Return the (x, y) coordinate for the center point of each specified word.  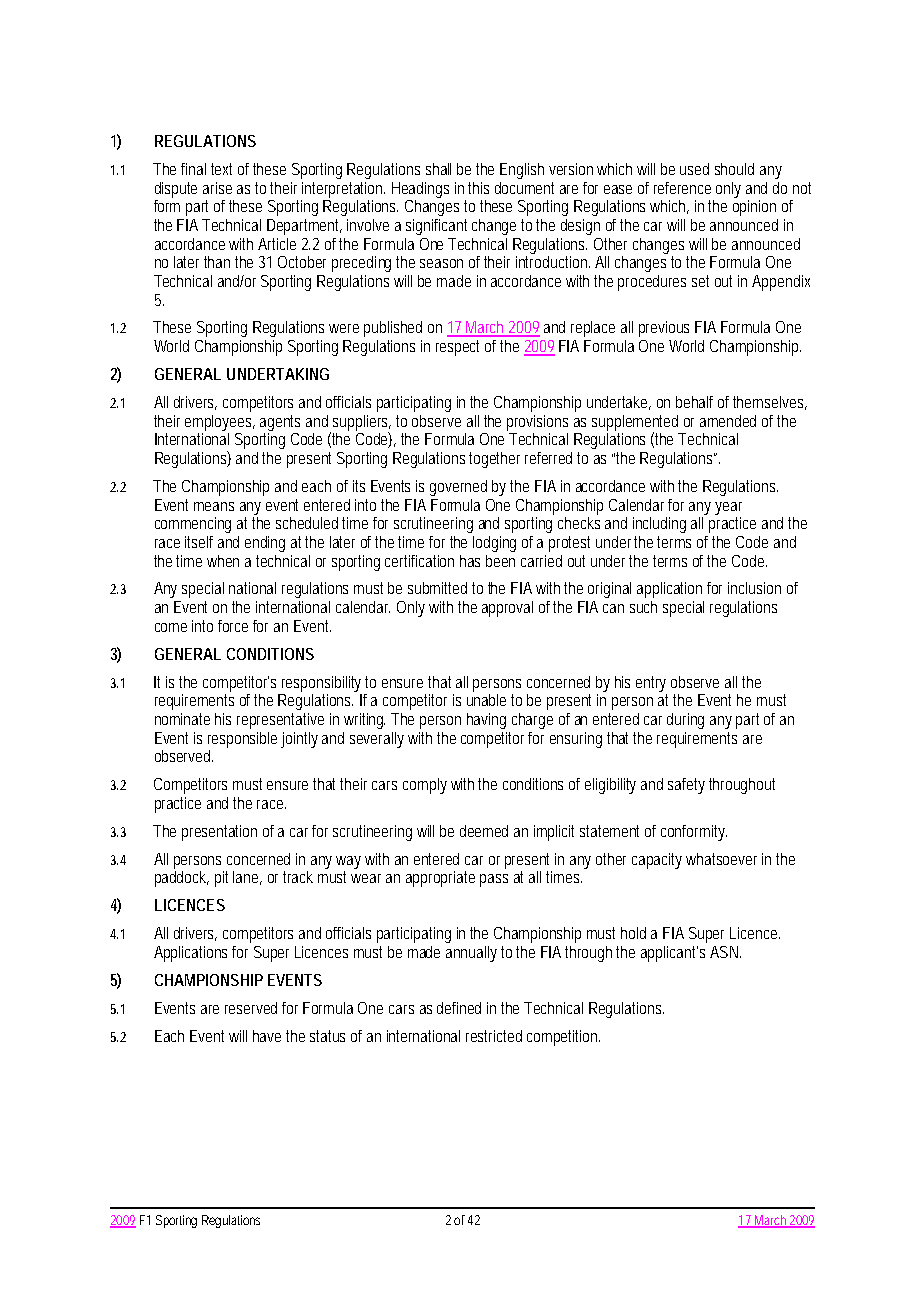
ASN (725, 952)
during (685, 721)
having (486, 721)
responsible (242, 740)
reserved (251, 1008)
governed (458, 488)
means (214, 506)
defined (459, 1008)
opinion (754, 208)
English (522, 171)
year (728, 508)
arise (217, 188)
